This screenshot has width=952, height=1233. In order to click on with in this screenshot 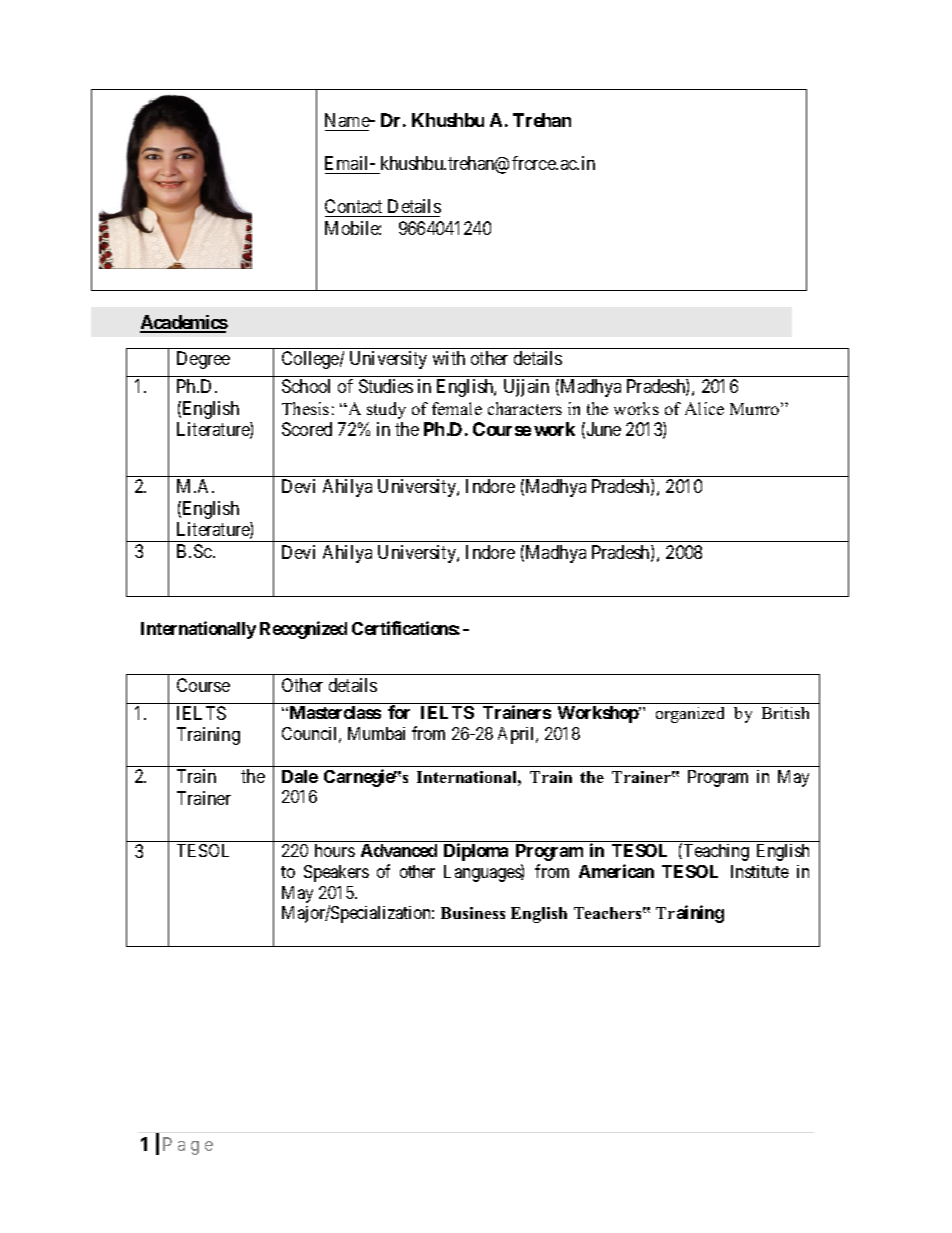, I will do `click(449, 358)`.
